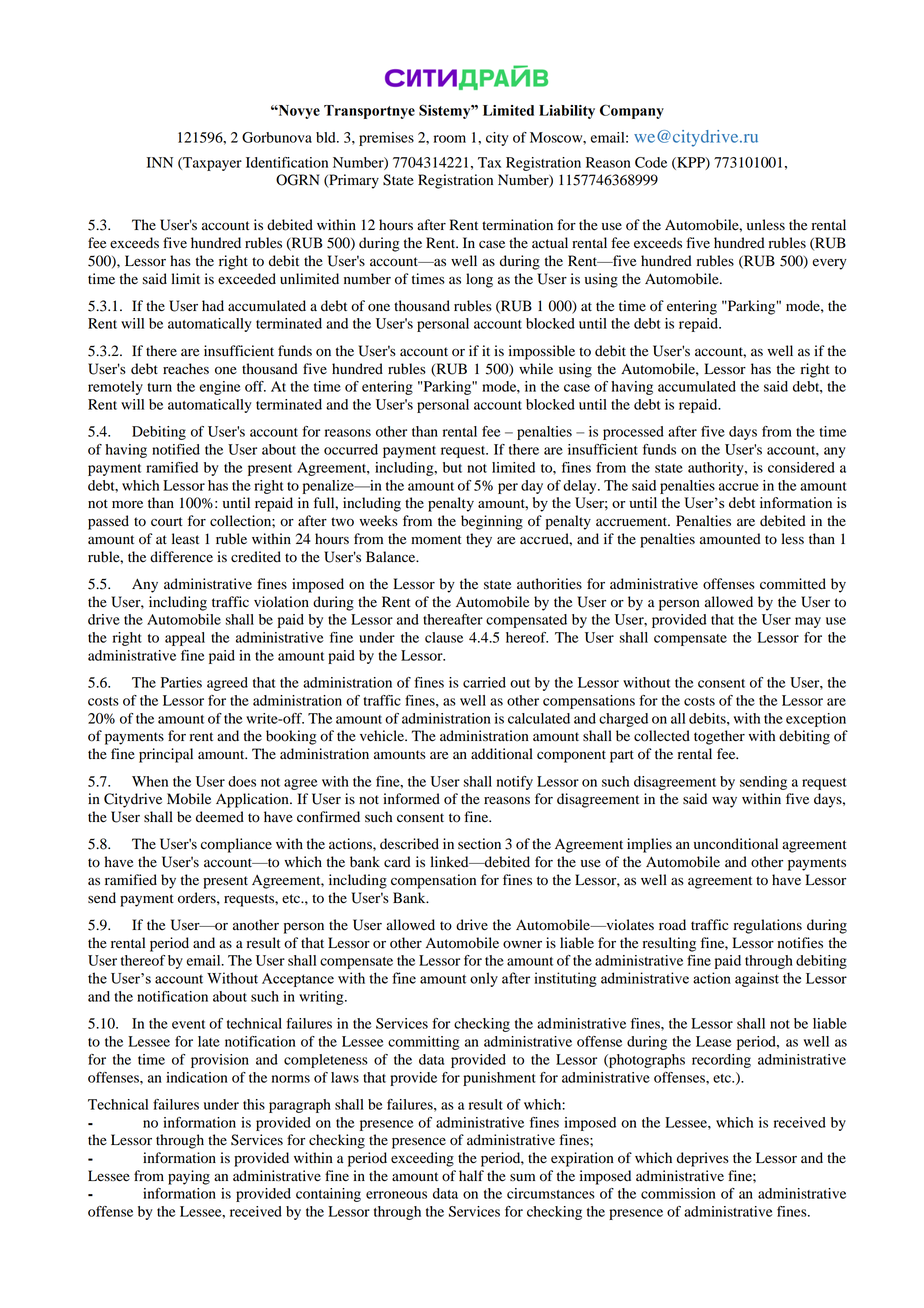 Image resolution: width=924 pixels, height=1308 pixels. Describe the element at coordinates (287, 162) in the document. I see `Identification` at that location.
